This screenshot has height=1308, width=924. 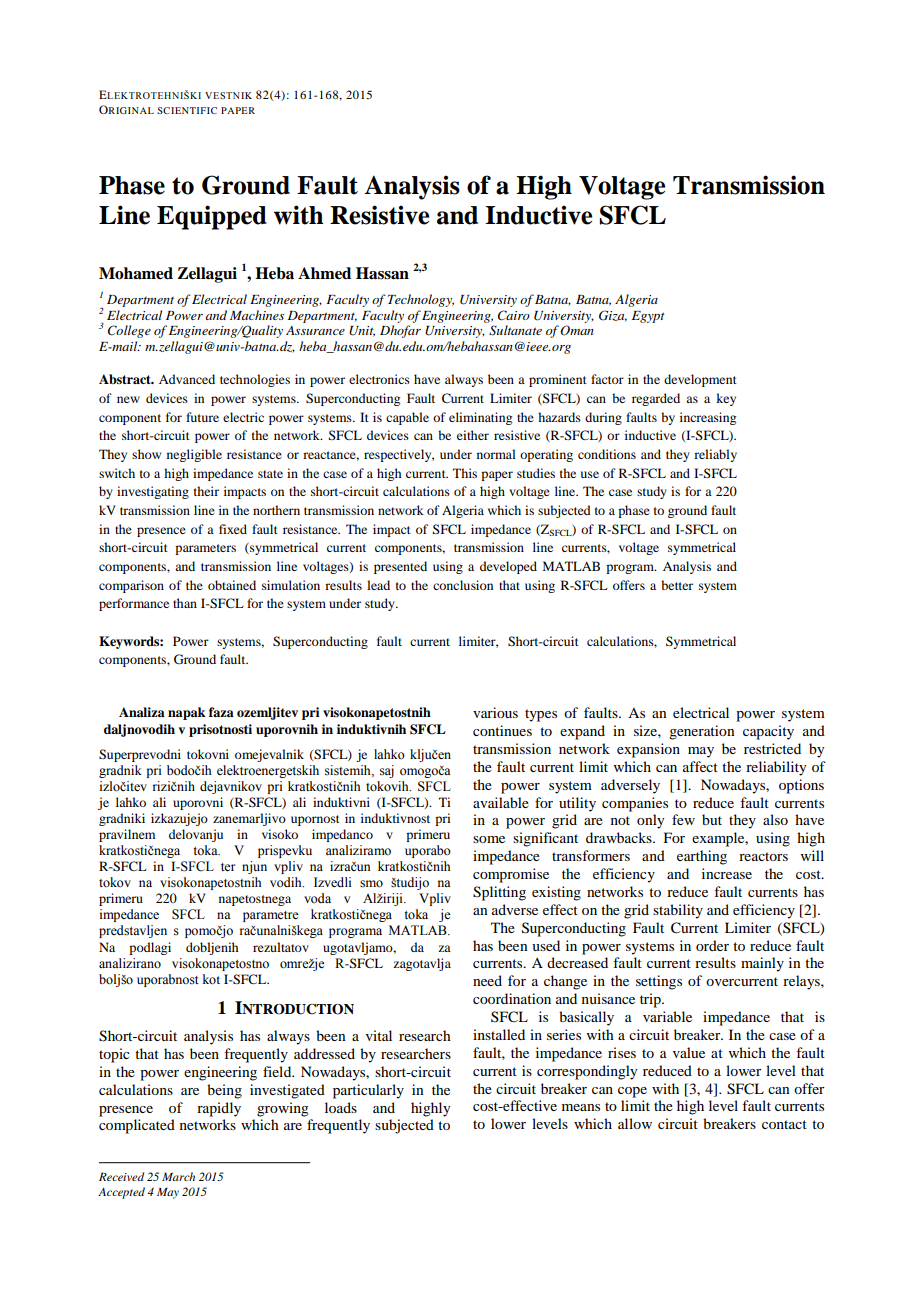 I want to click on particularly, so click(x=368, y=1091).
